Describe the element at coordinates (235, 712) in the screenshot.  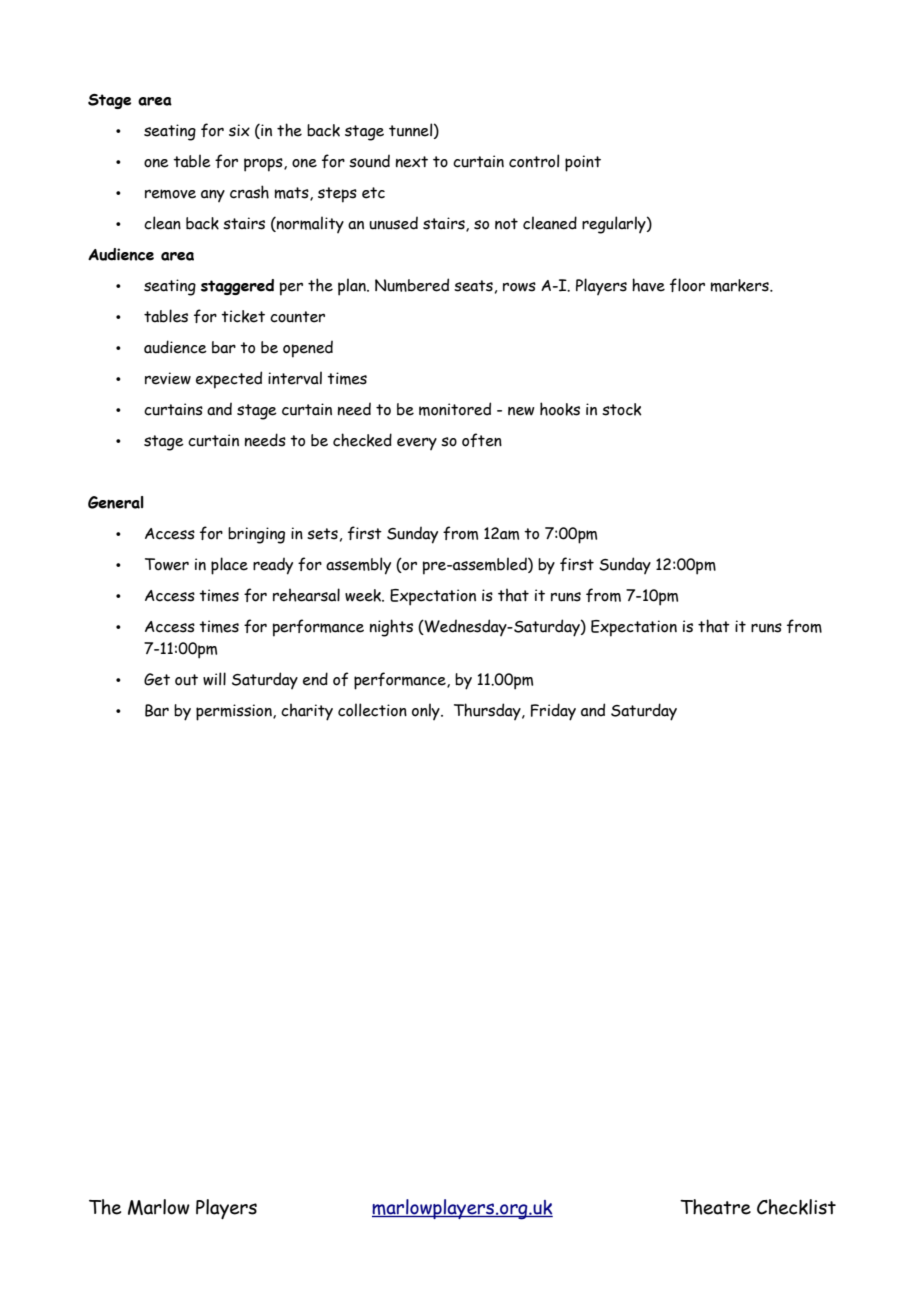
I see `permission` at that location.
